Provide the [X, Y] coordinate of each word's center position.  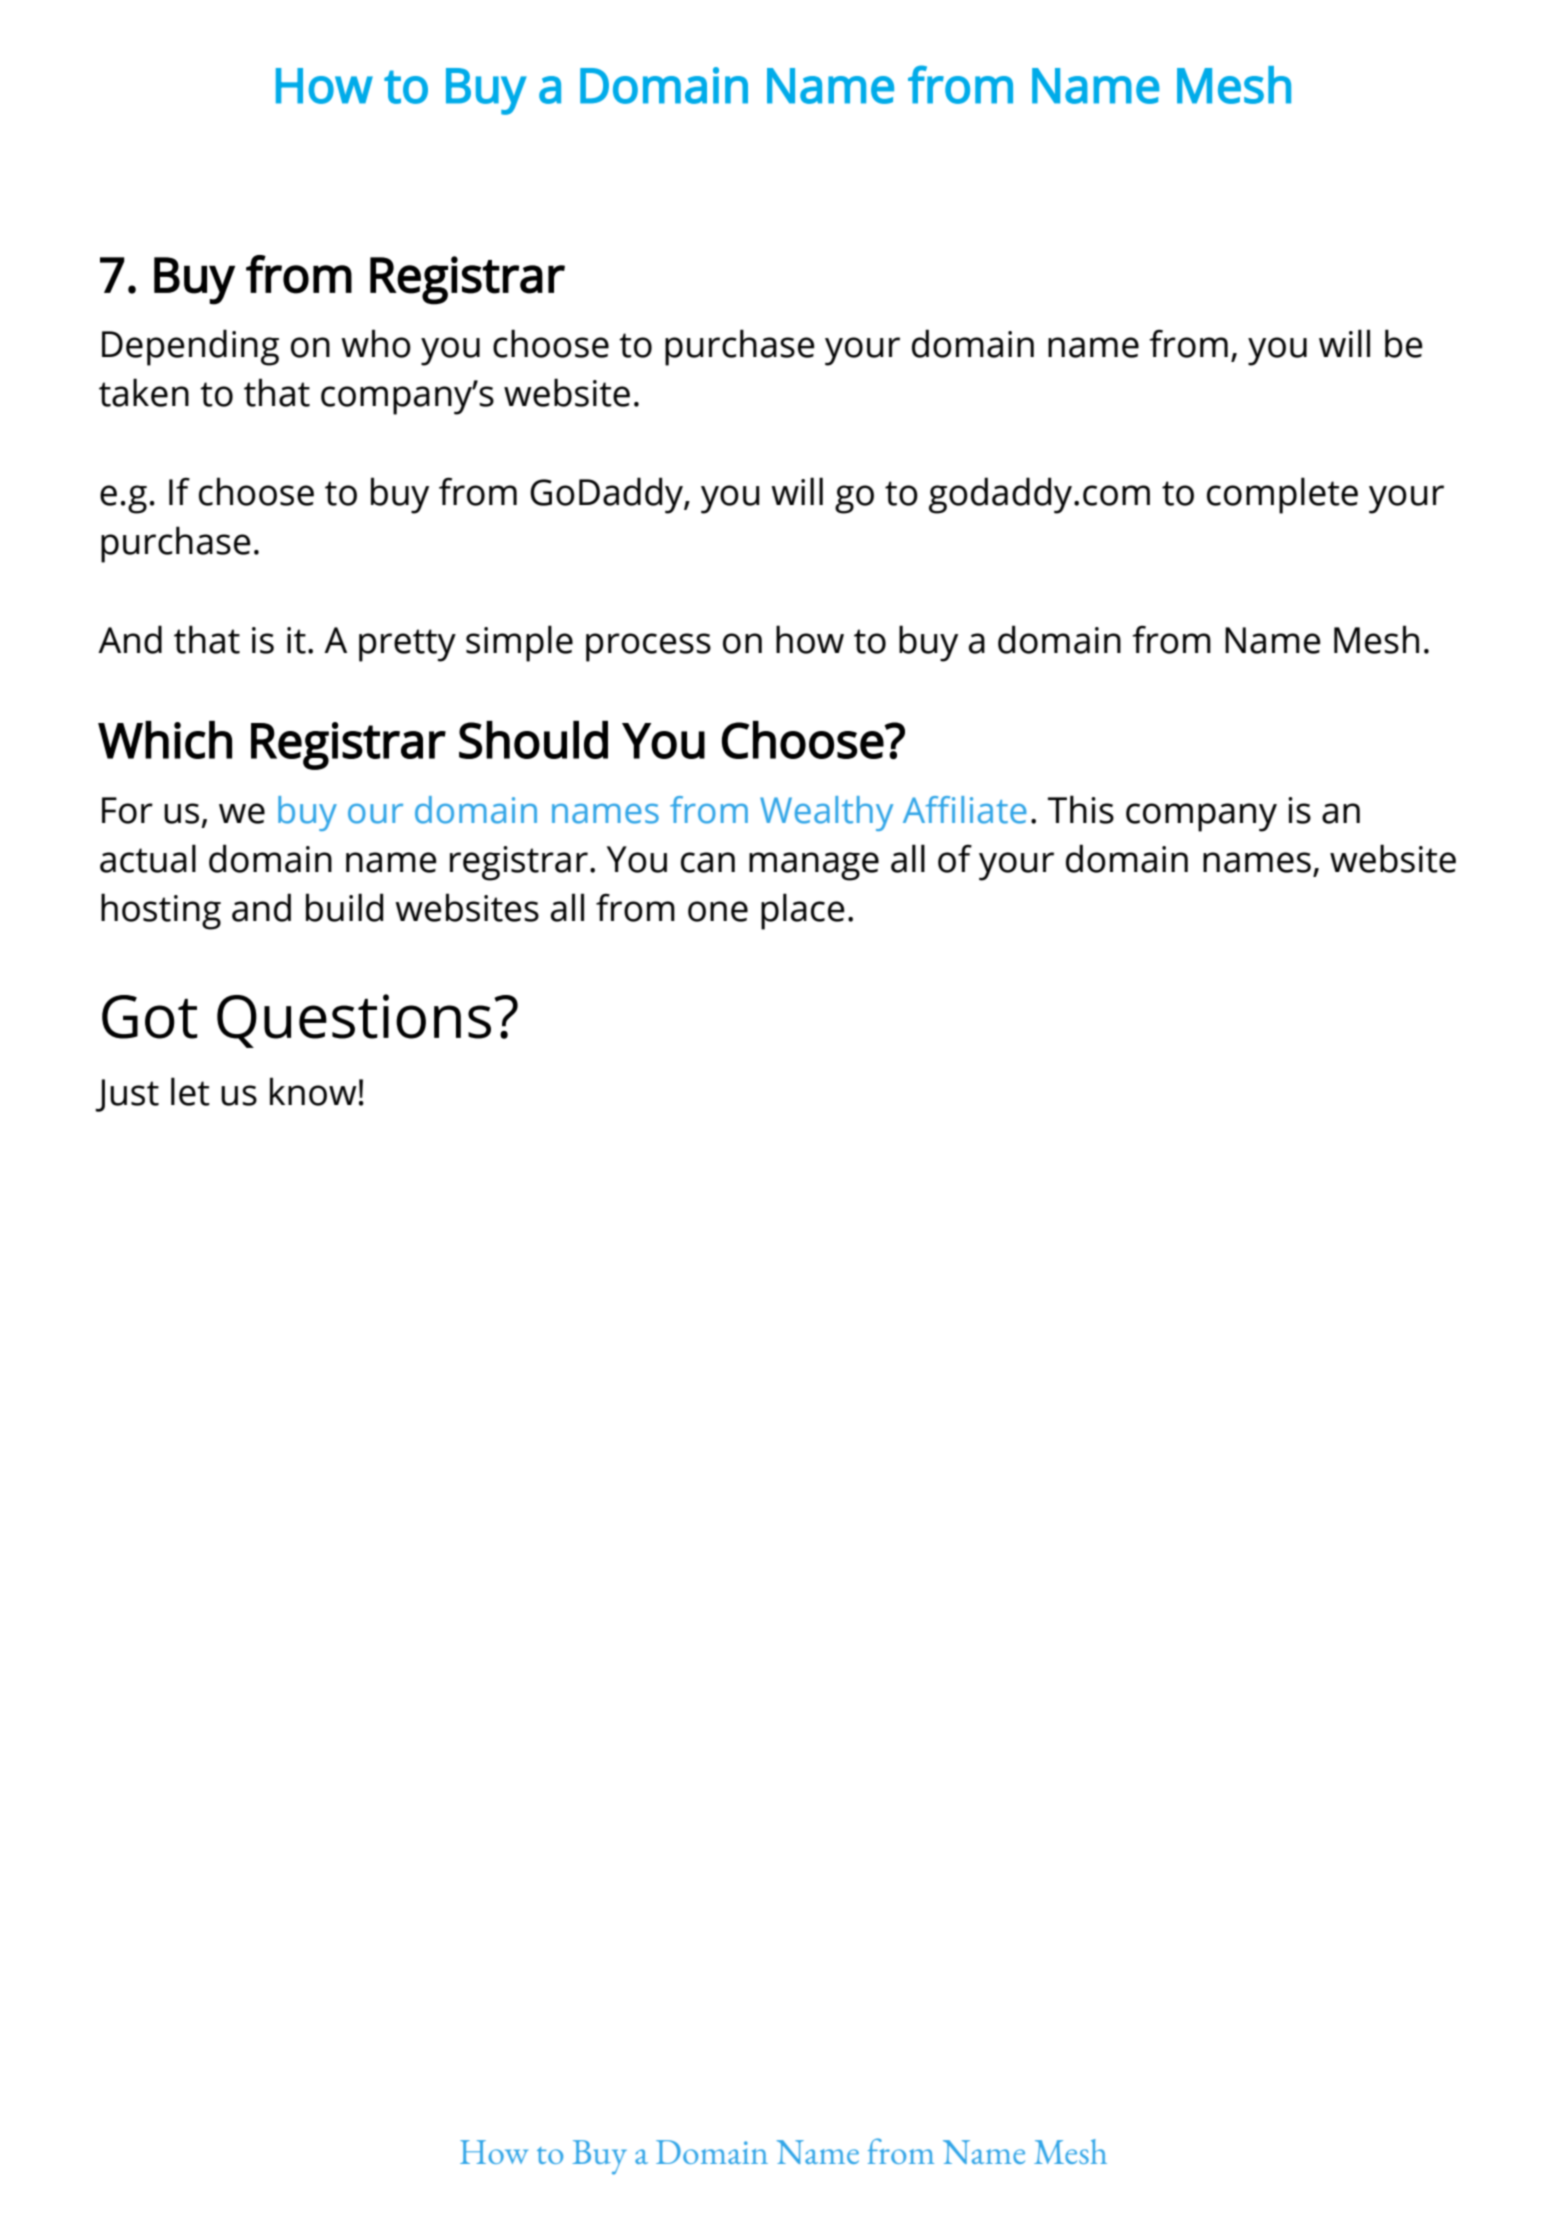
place [803, 911]
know [313, 1091]
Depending [190, 347]
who [376, 343]
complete [1282, 495]
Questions [354, 1021]
